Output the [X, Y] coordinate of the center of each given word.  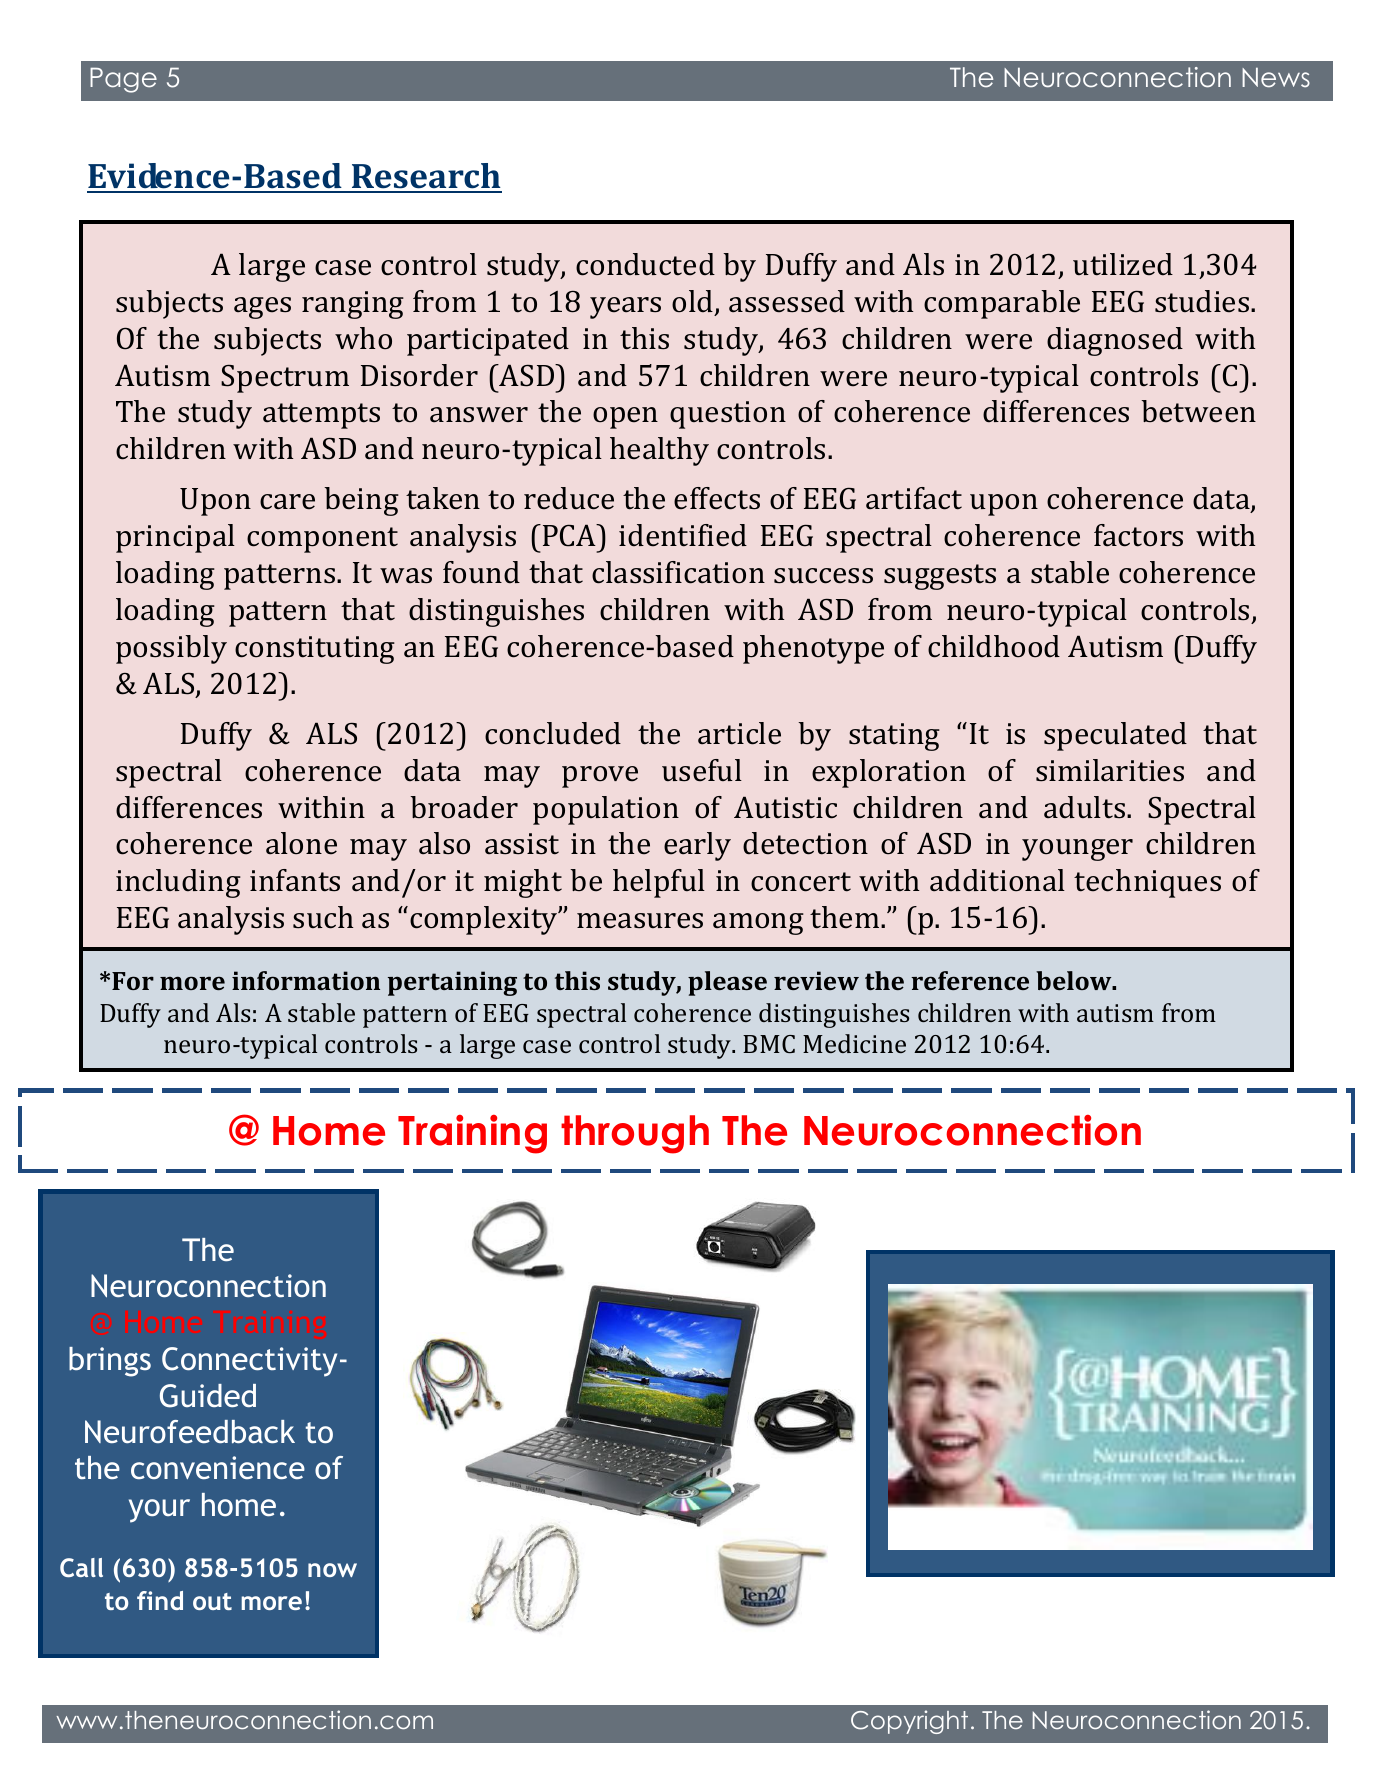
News [1276, 77]
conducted [645, 264]
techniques [1147, 883]
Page [123, 80]
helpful [659, 883]
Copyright [909, 1722]
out [212, 1601]
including [178, 883]
